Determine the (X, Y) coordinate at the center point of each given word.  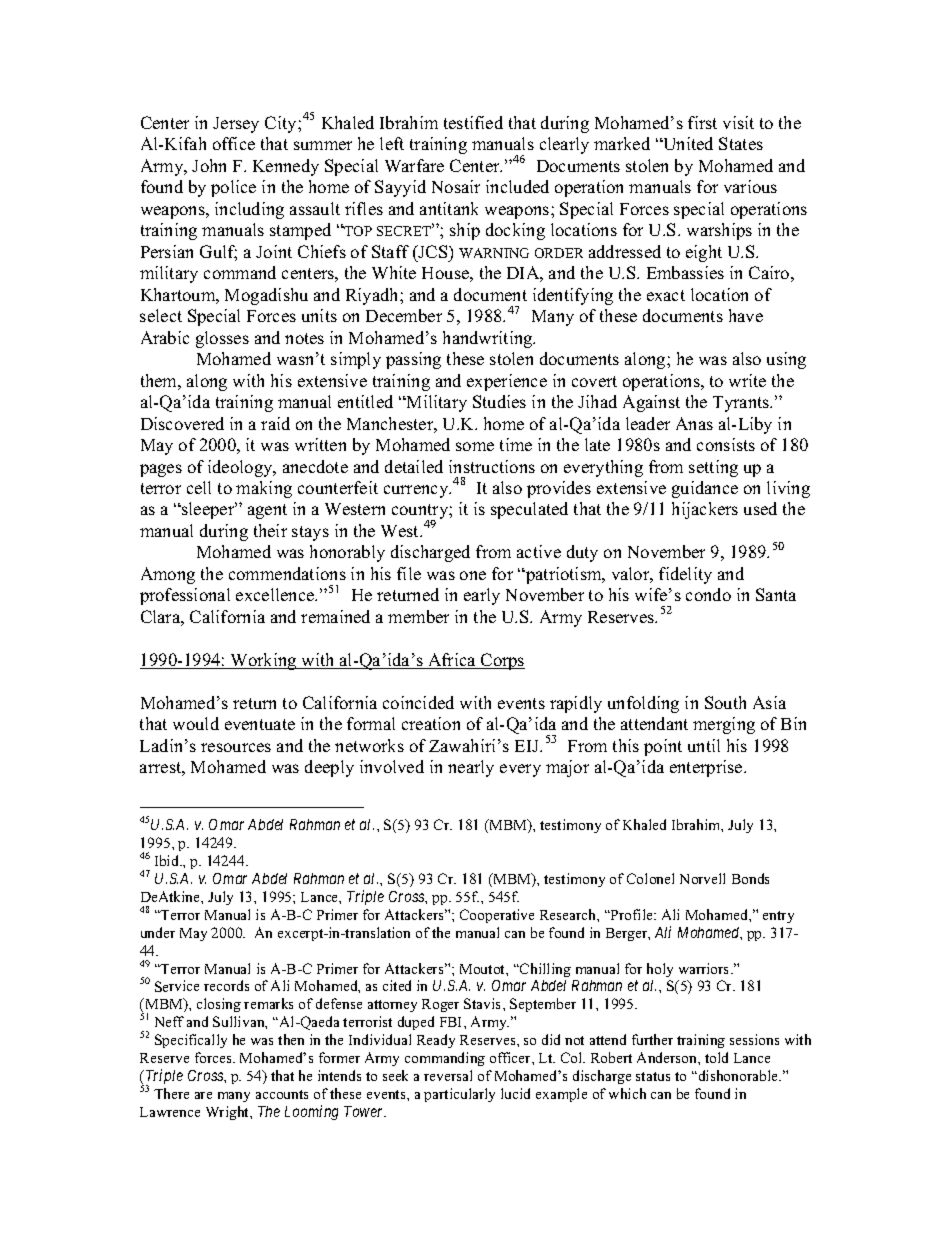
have (746, 315)
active (539, 551)
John (209, 165)
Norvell (702, 878)
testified (473, 122)
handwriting (489, 339)
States (741, 143)
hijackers (705, 510)
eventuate (260, 724)
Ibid (168, 860)
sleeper (208, 510)
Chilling (544, 970)
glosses (222, 339)
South (725, 702)
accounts (282, 1094)
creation (431, 723)
